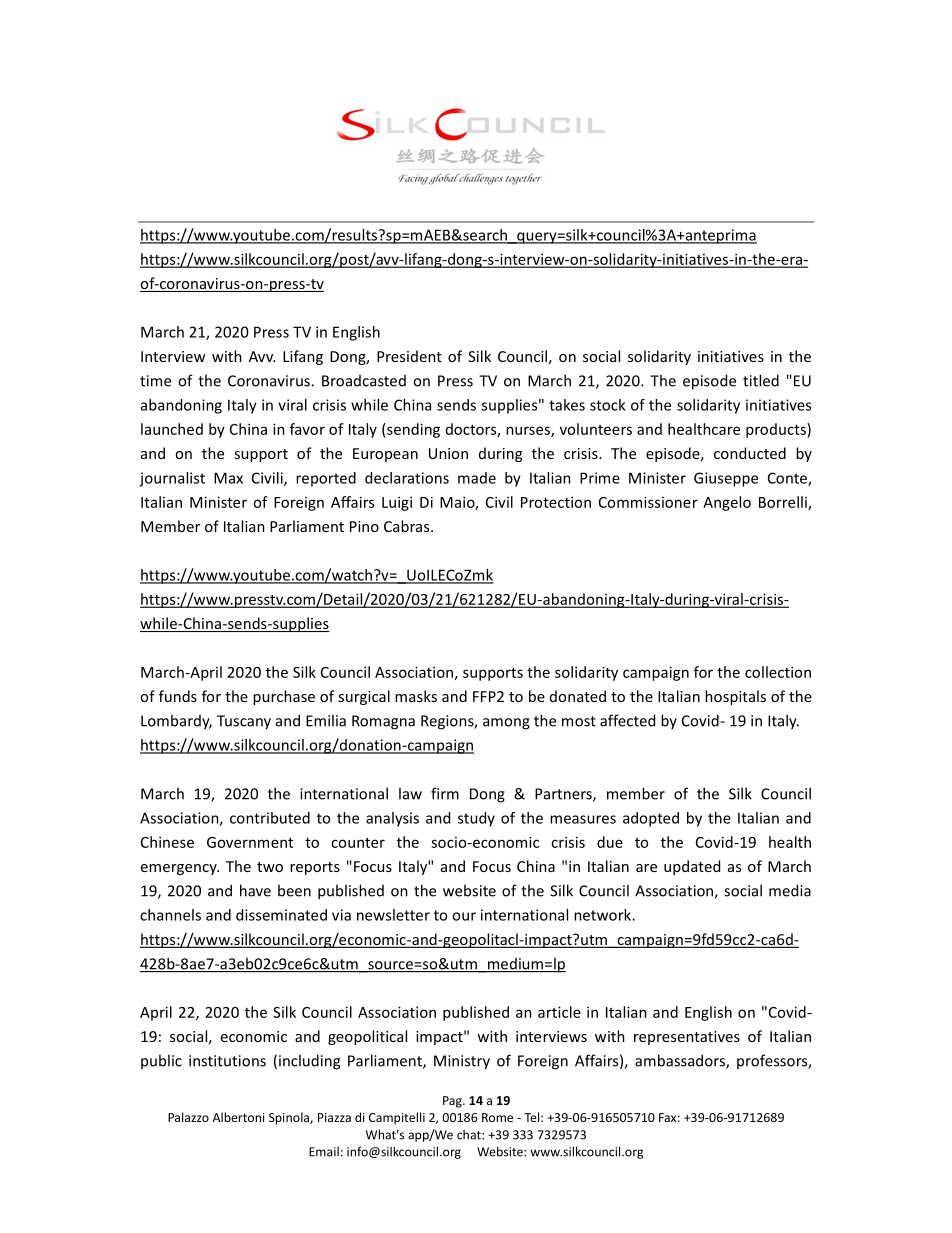 The image size is (952, 1233). I want to click on have, so click(255, 890).
